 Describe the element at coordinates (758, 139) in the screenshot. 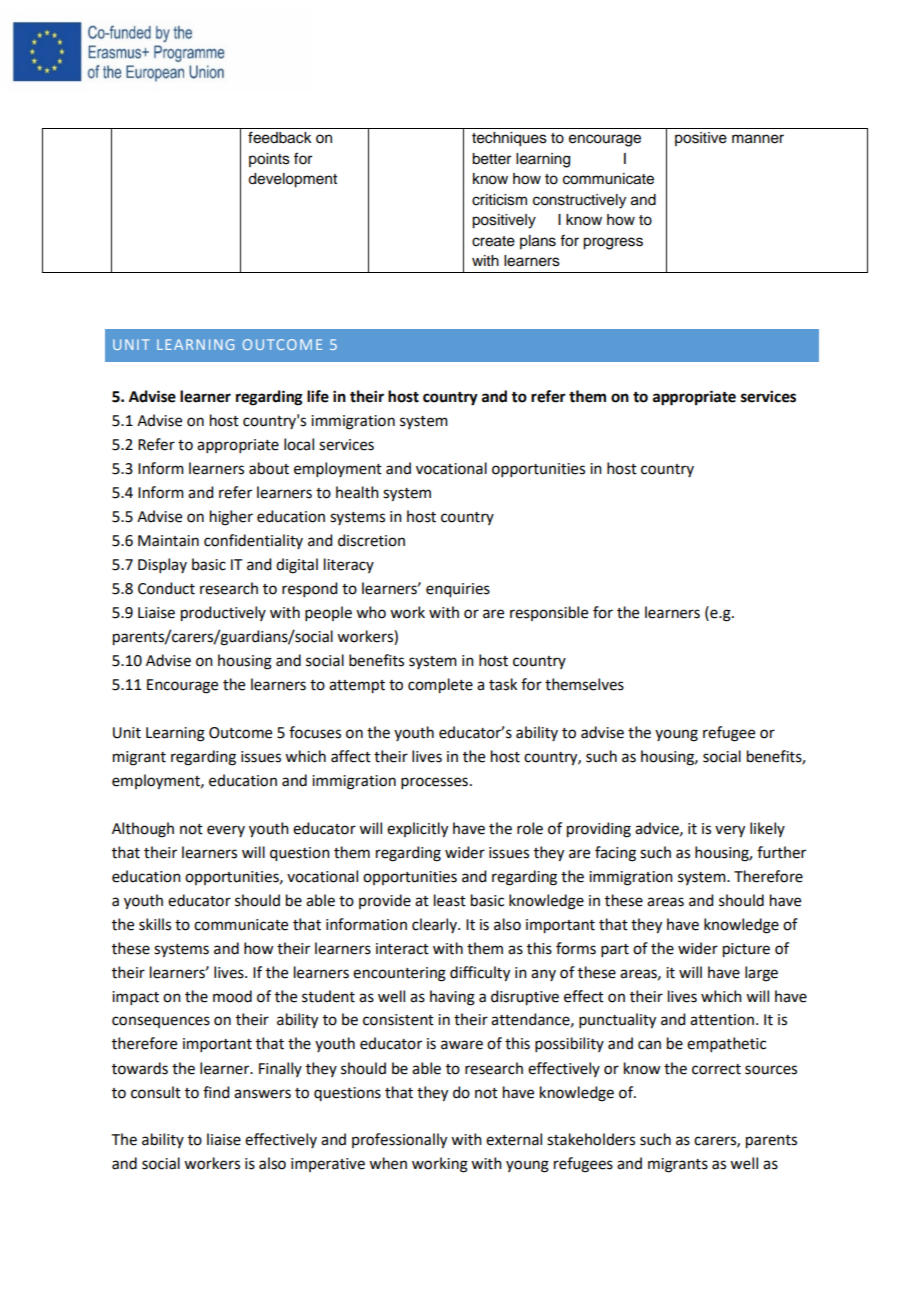

I see `manner` at that location.
